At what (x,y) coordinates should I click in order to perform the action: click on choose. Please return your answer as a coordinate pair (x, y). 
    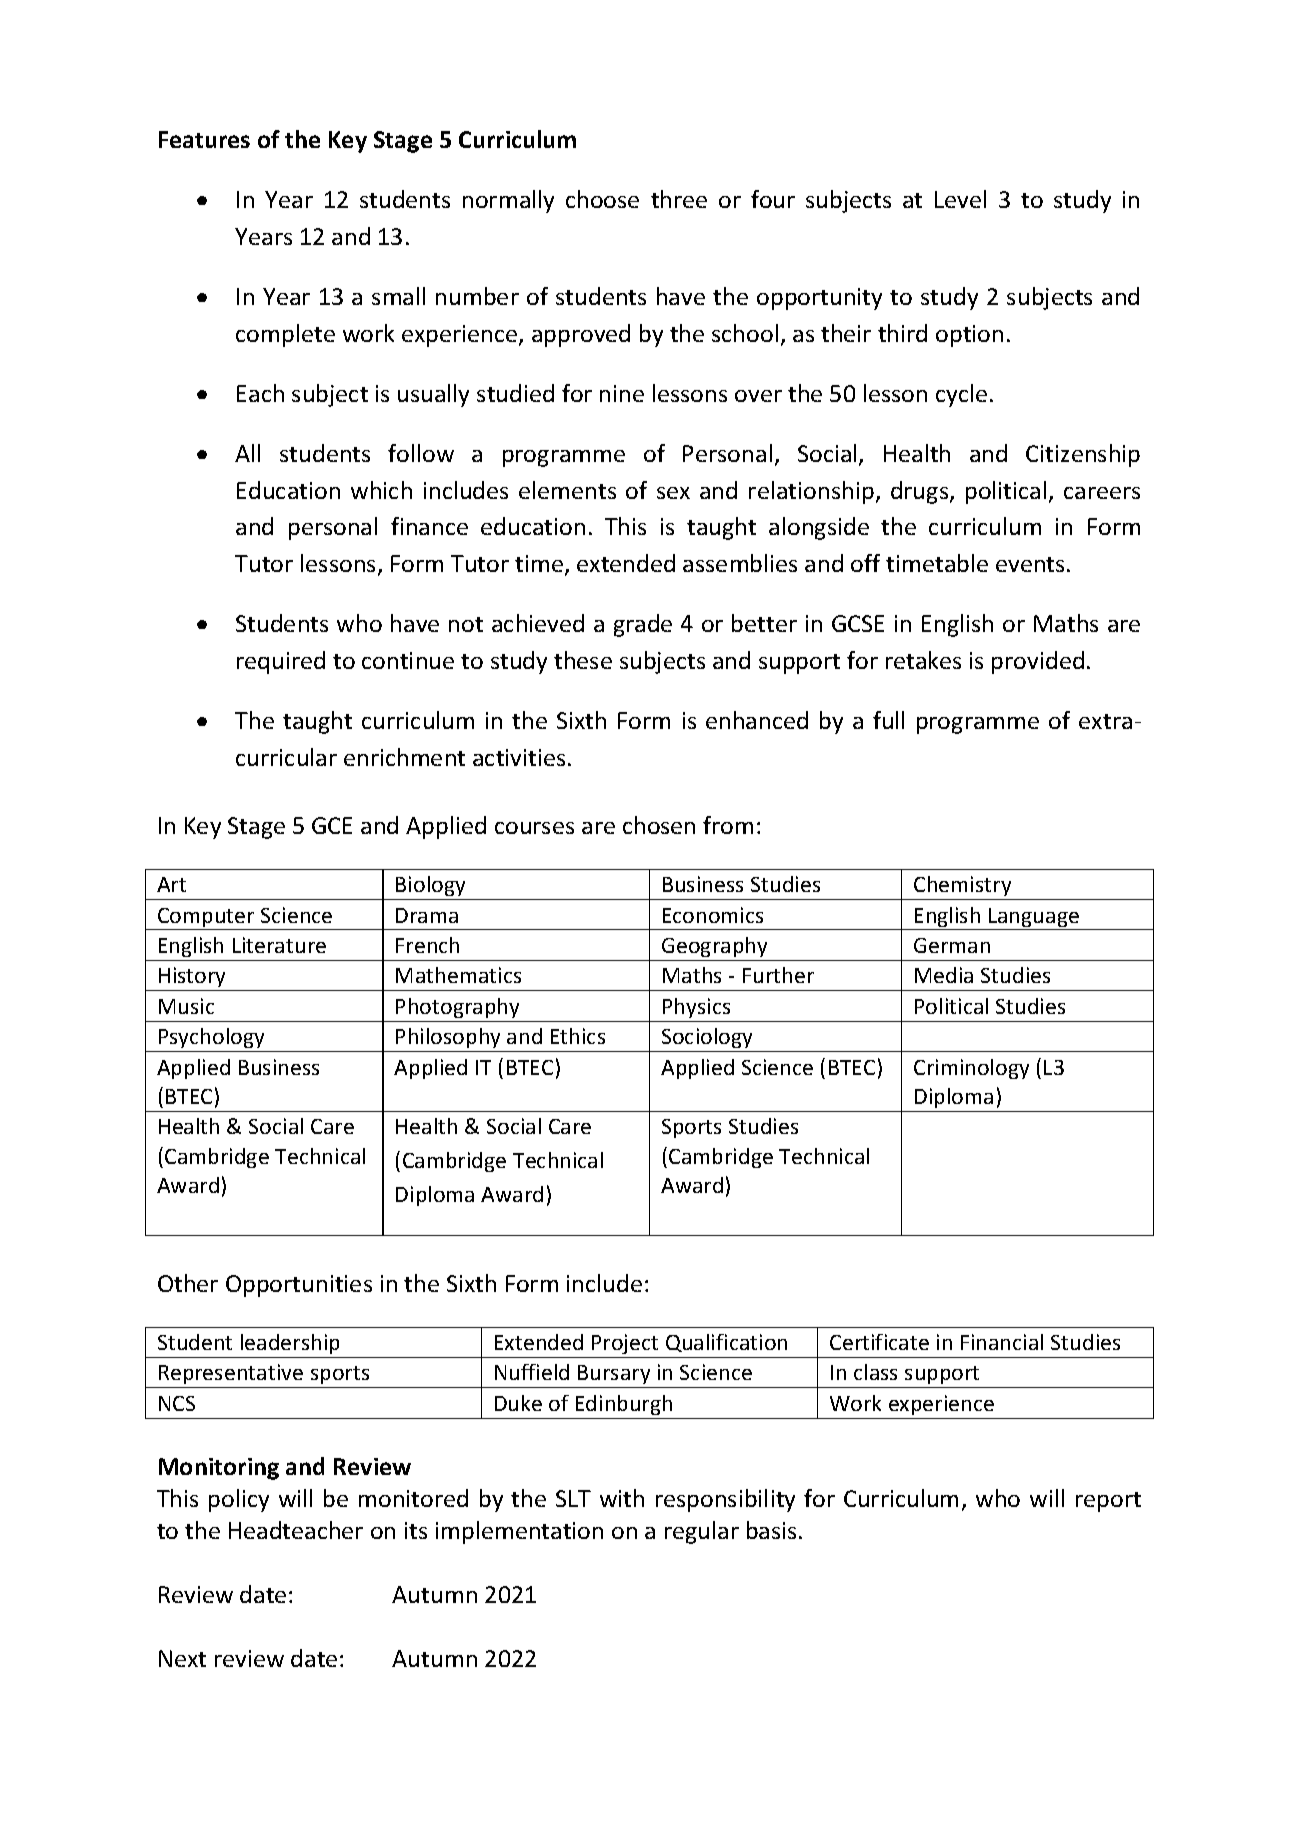
    Looking at the image, I should click on (602, 199).
